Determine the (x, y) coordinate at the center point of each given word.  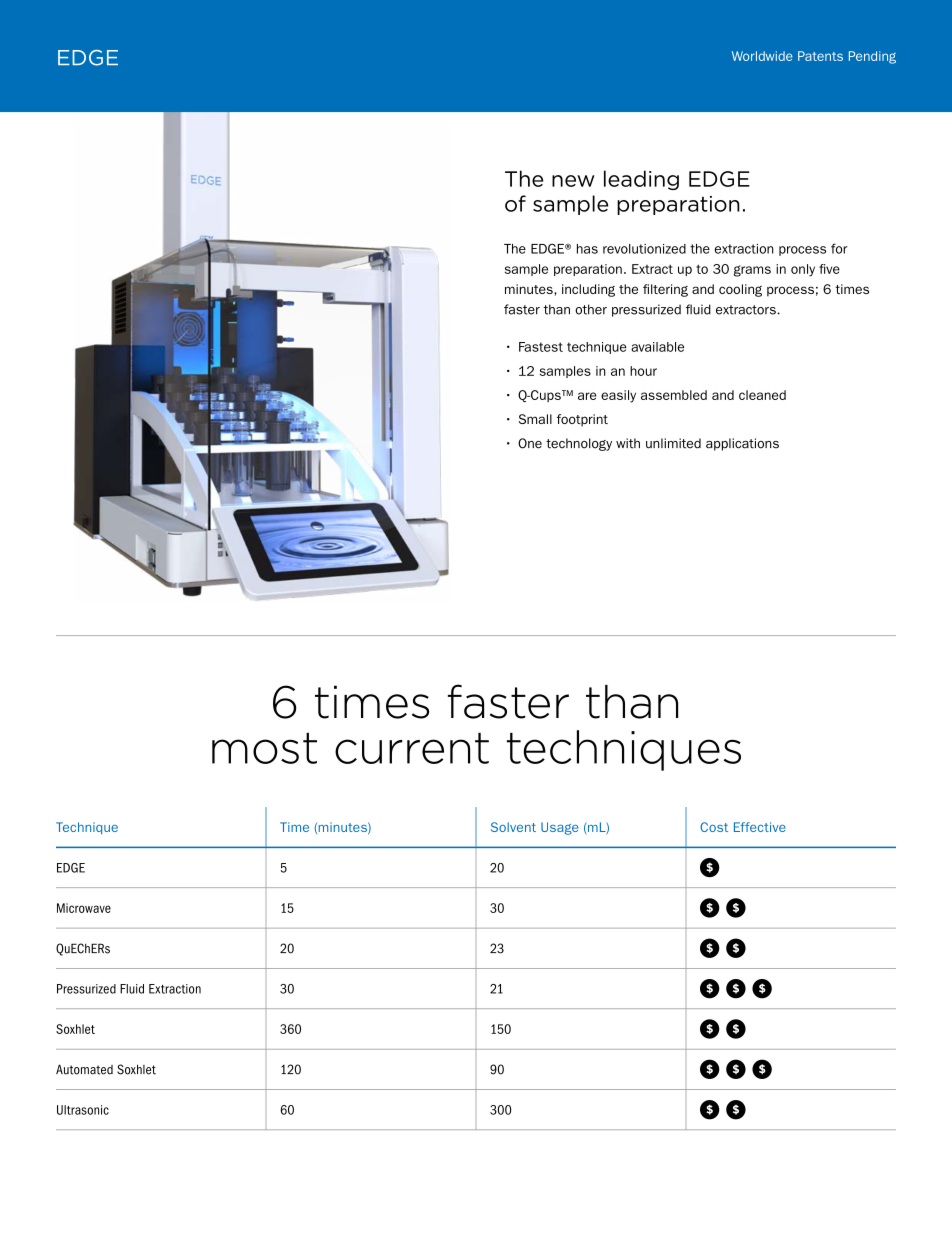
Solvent (513, 827)
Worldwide (762, 56)
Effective (760, 827)
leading (641, 180)
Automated (84, 1069)
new (573, 181)
